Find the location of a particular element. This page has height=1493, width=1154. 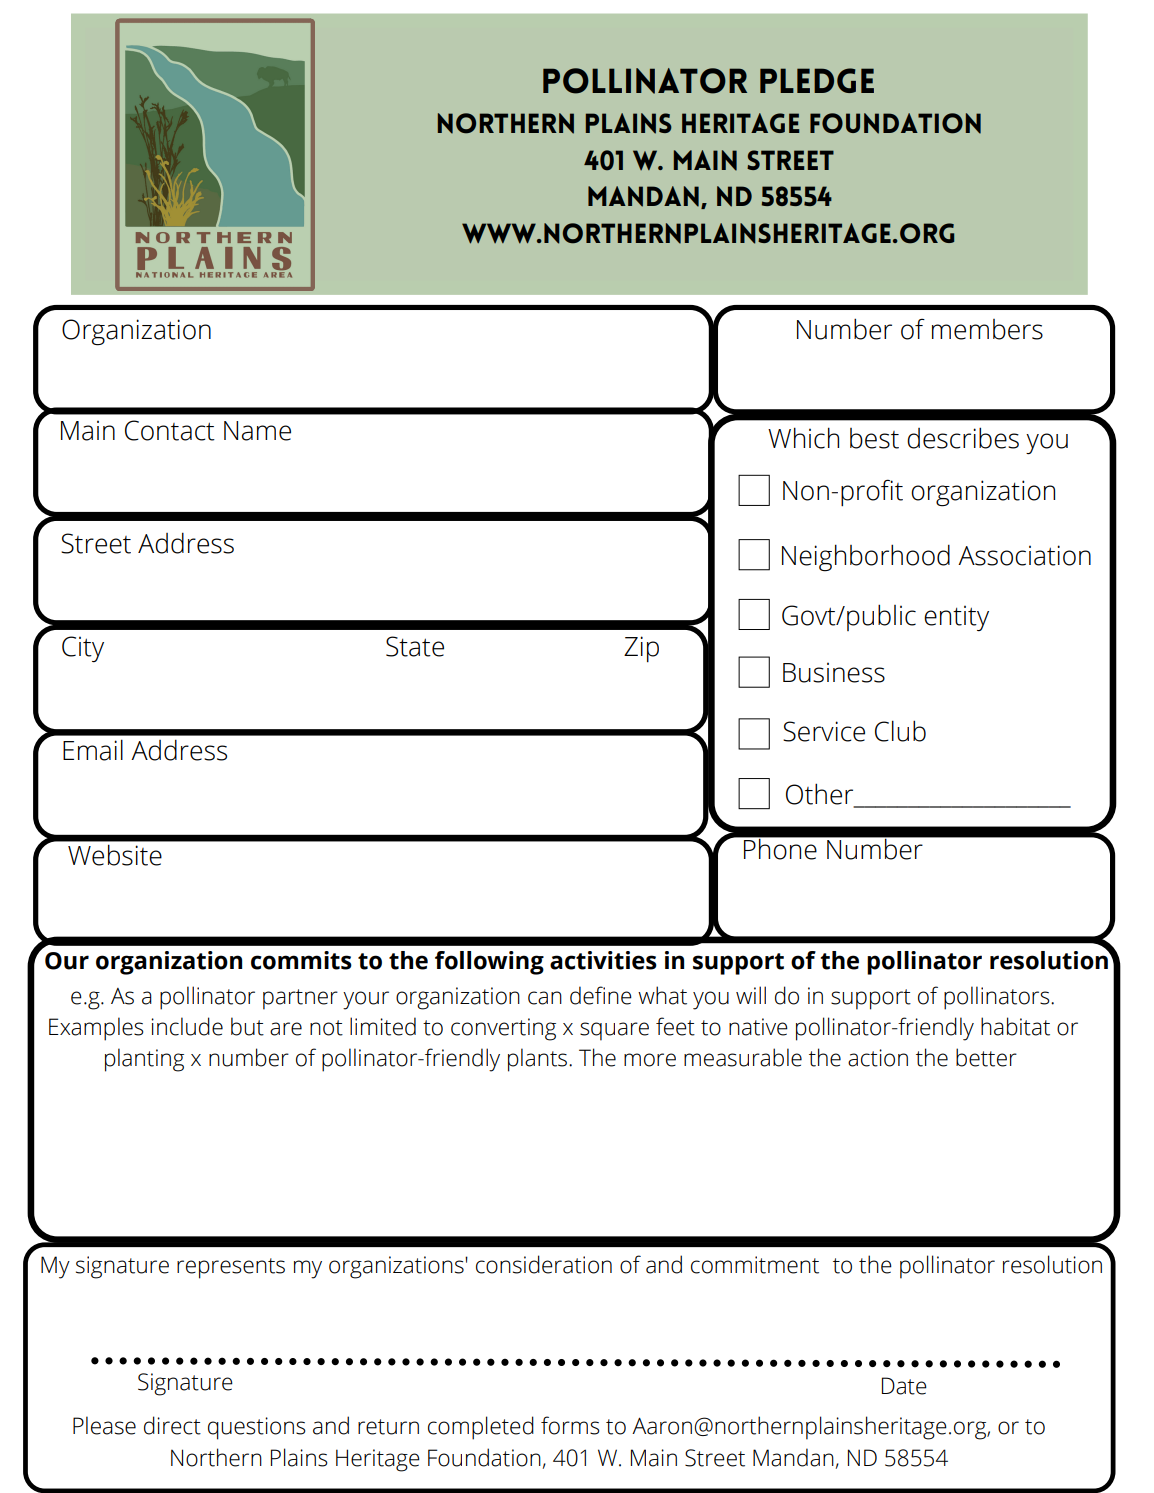

Name is located at coordinates (257, 431).
